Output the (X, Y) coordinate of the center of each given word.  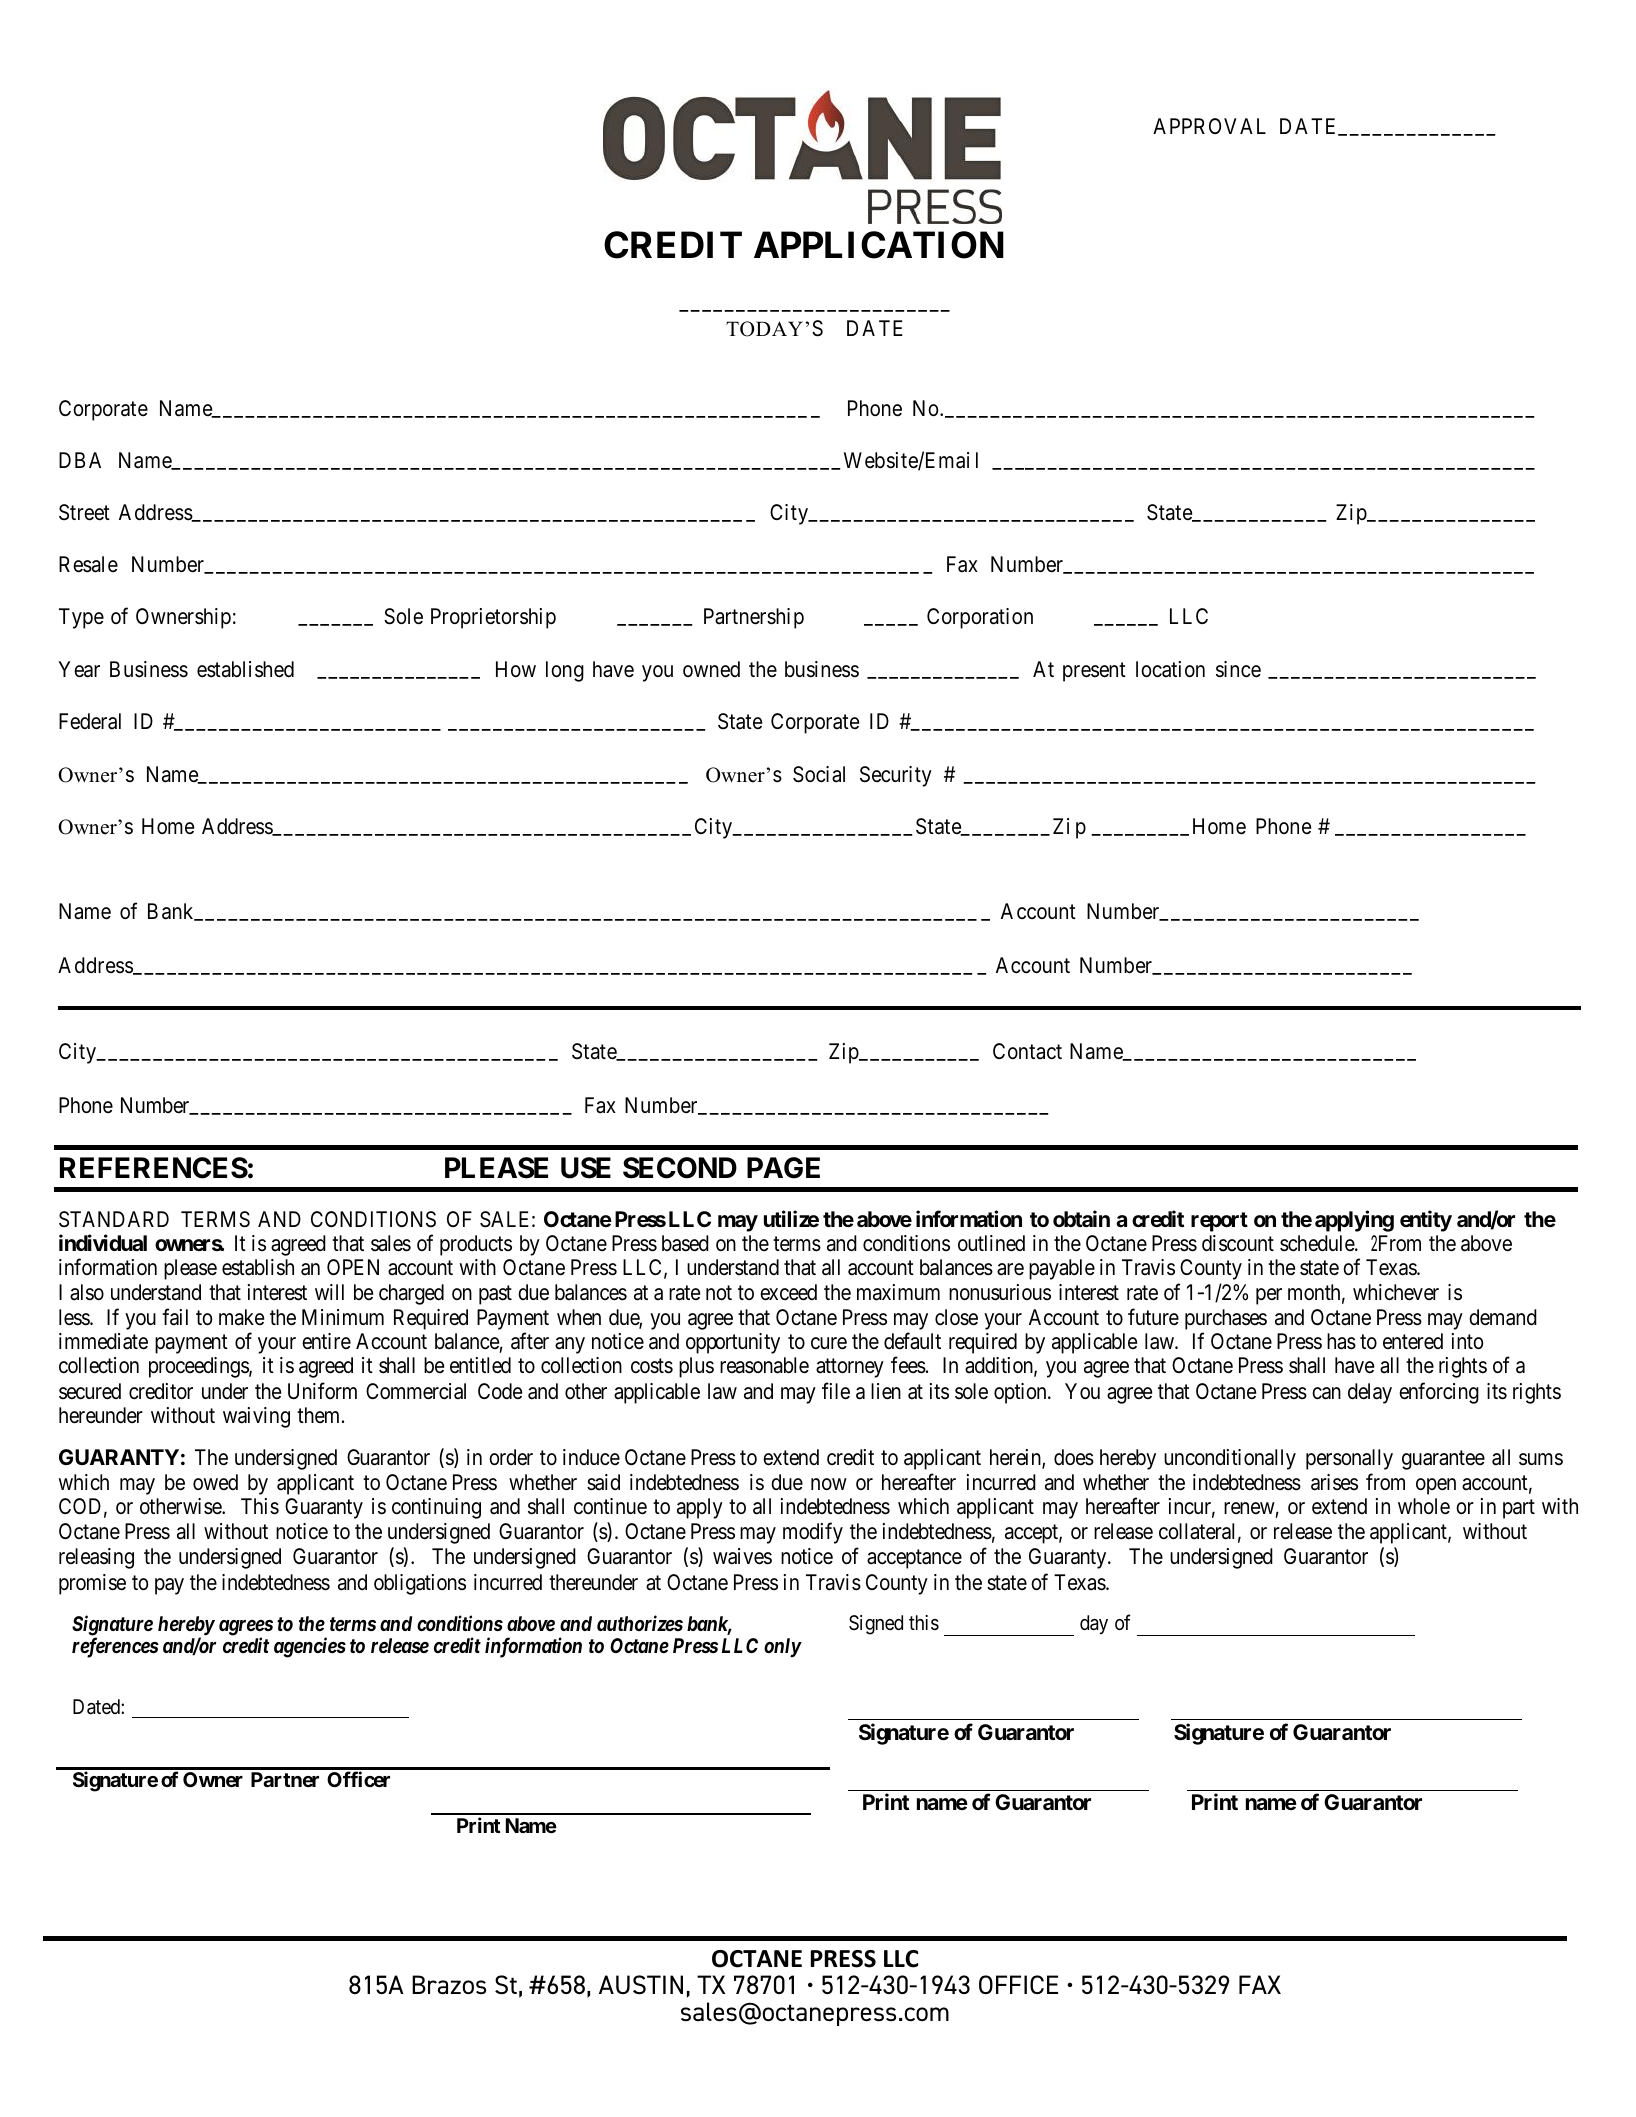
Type (81, 618)
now (829, 1484)
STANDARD (114, 1219)
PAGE (783, 1168)
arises (1334, 1482)
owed (215, 1482)
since (1238, 669)
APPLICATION (879, 245)
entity (1426, 1221)
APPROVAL (1209, 126)
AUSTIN (641, 1985)
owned (711, 669)
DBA (80, 460)
